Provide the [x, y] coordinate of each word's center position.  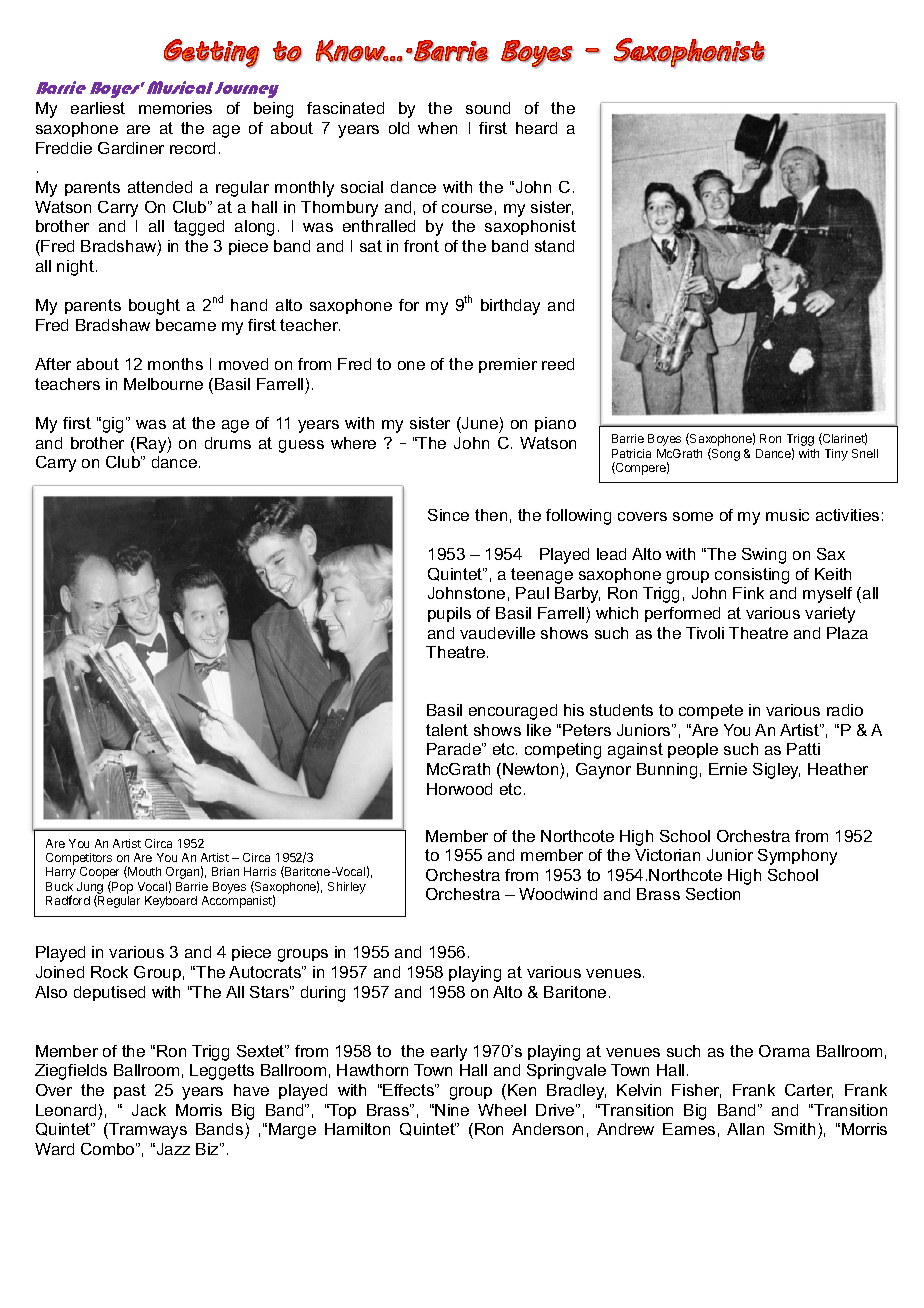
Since [448, 515]
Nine [452, 1110]
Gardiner [131, 148]
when [437, 128]
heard [536, 128]
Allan [745, 1129]
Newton [530, 769]
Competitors [79, 860]
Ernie [728, 769]
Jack [149, 1110]
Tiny [836, 455]
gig [111, 425]
